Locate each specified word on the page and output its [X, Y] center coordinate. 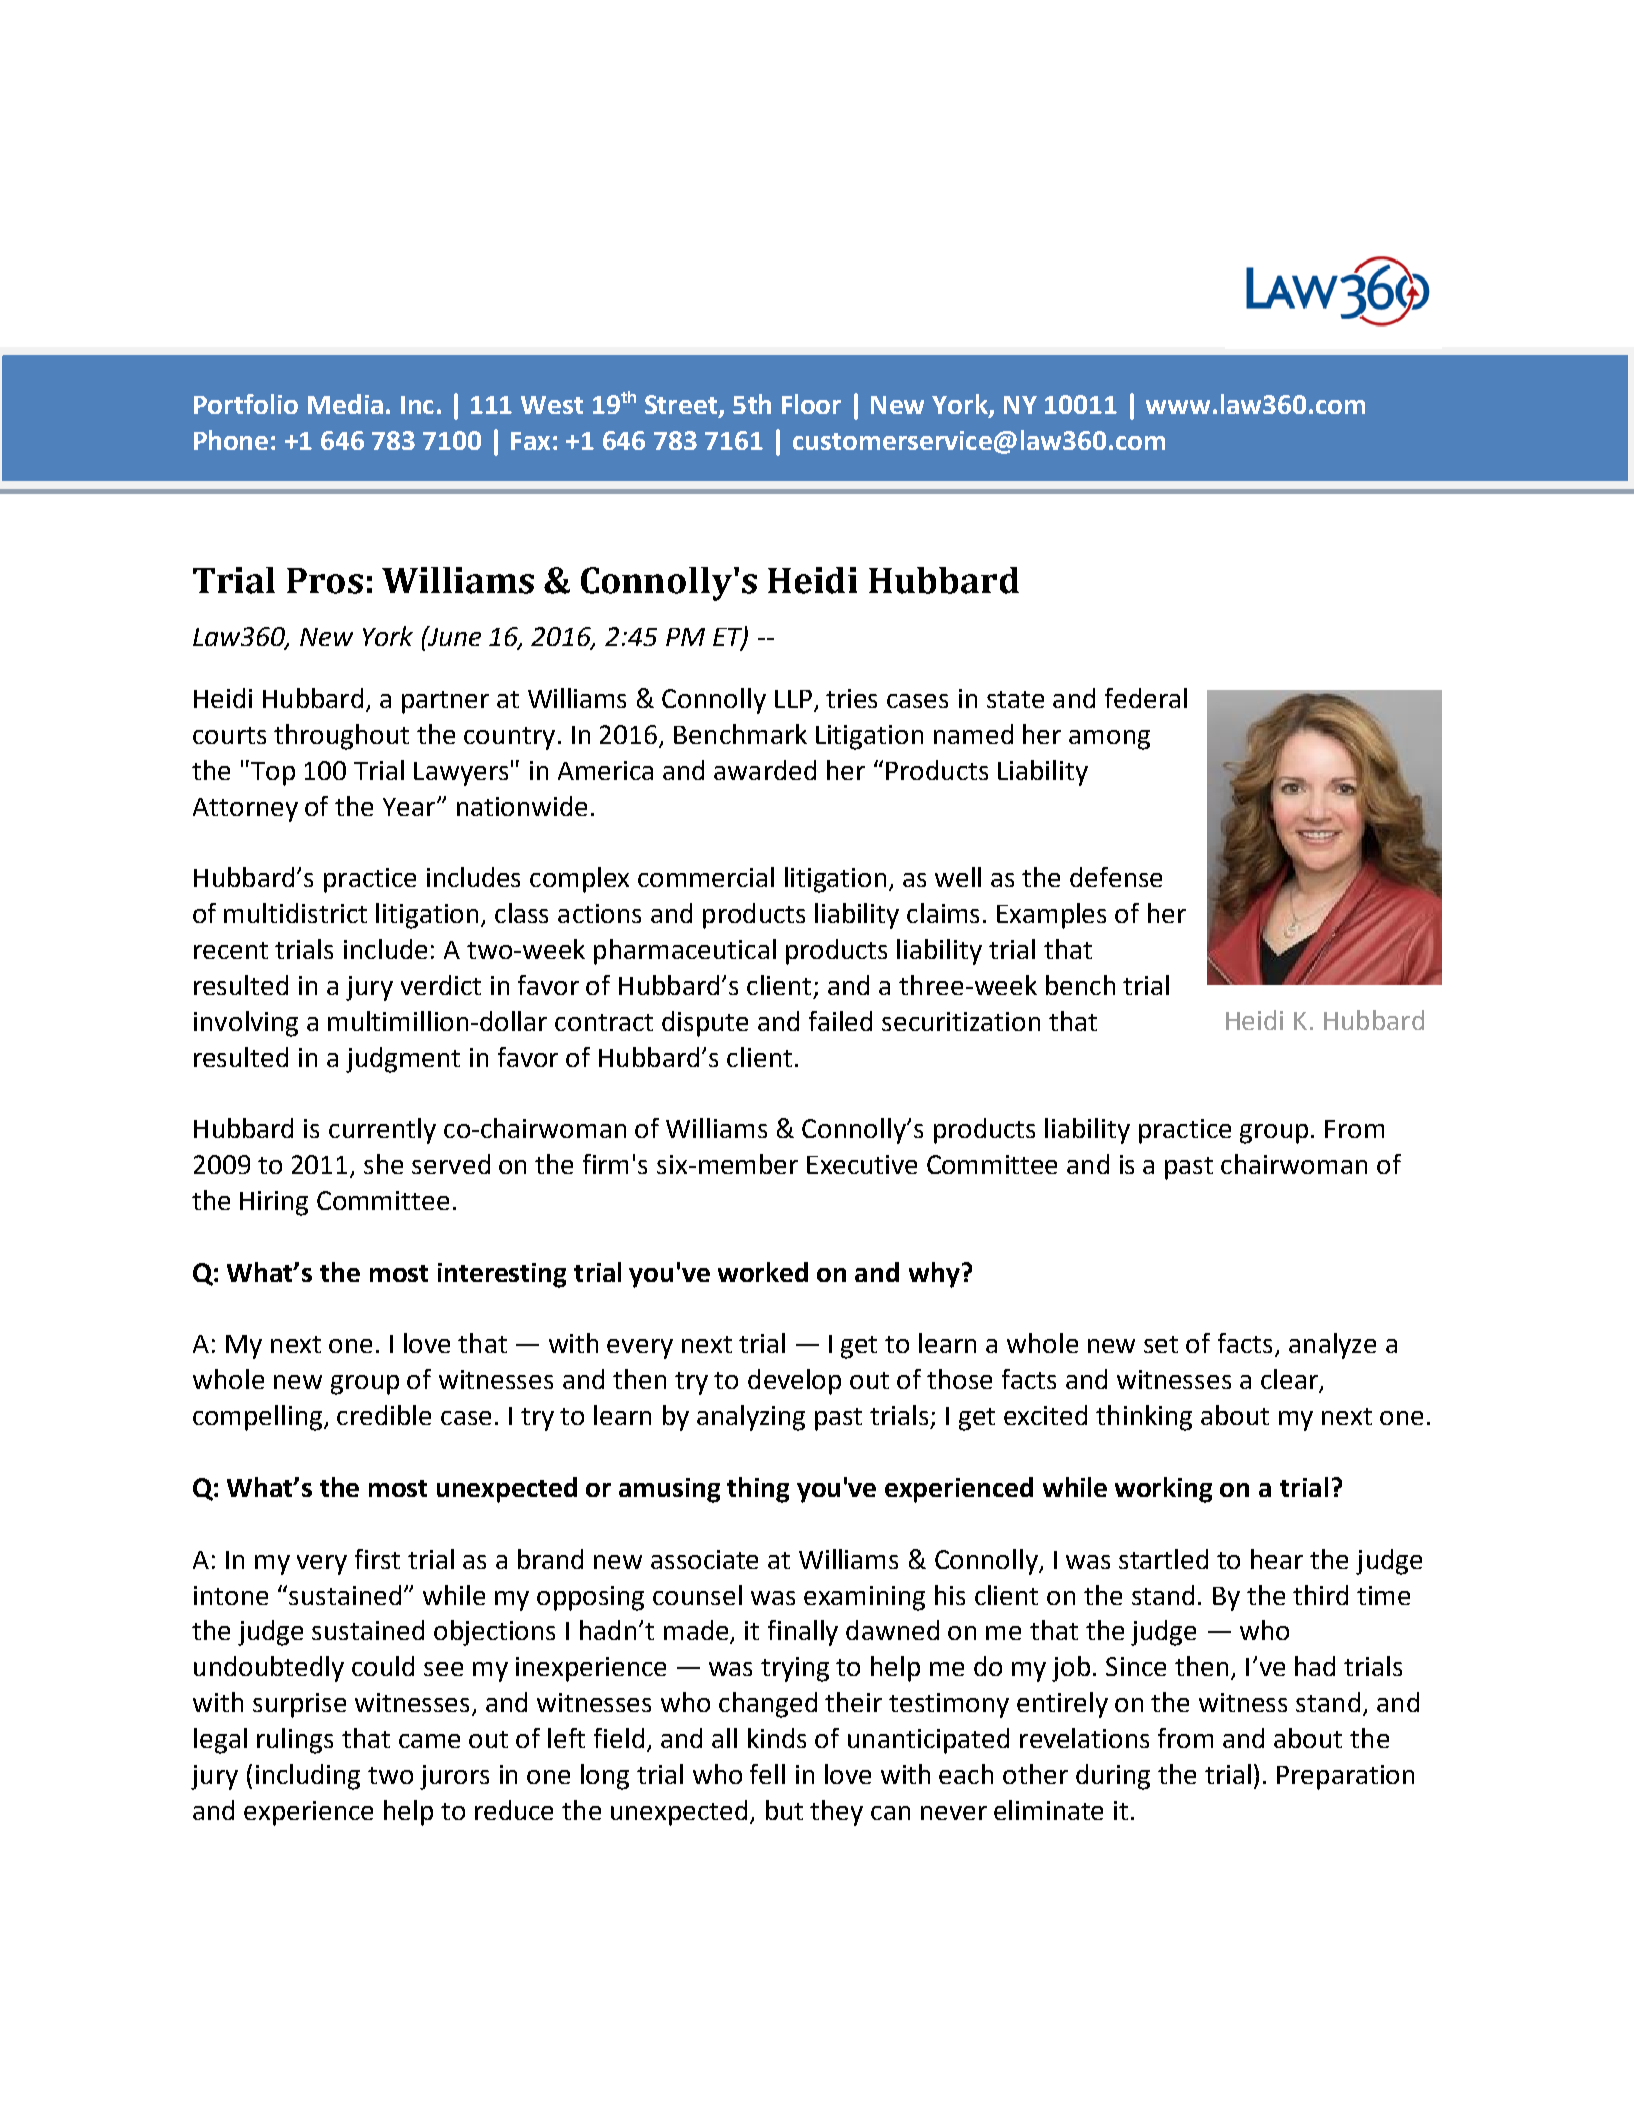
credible [384, 1415]
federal [1146, 698]
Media [345, 404]
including [308, 1777]
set [1161, 1344]
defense [1116, 877]
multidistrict [295, 913]
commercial [706, 877]
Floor [811, 404]
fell [767, 1774]
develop [794, 1382]
